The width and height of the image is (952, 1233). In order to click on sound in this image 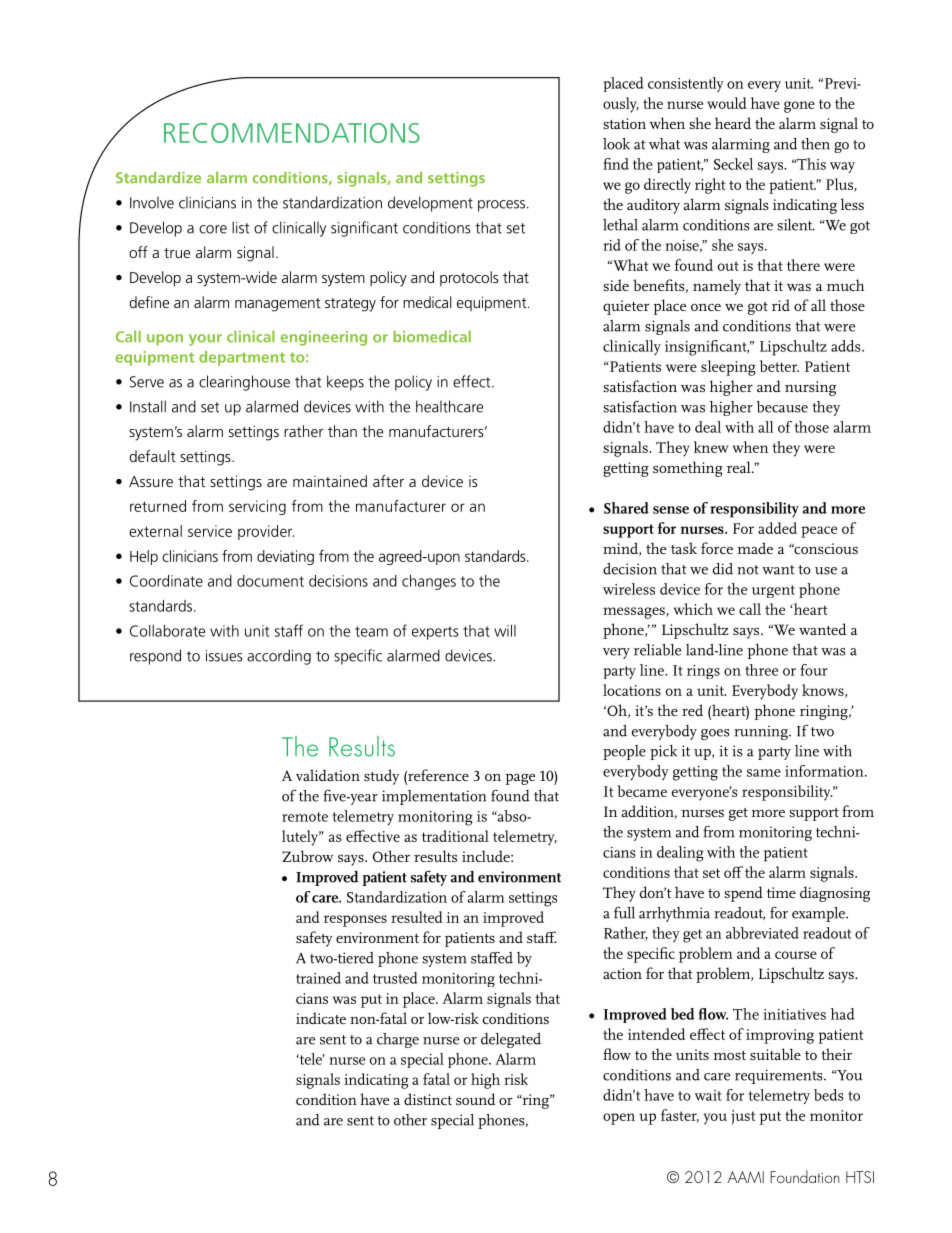, I will do `click(476, 1099)`.
